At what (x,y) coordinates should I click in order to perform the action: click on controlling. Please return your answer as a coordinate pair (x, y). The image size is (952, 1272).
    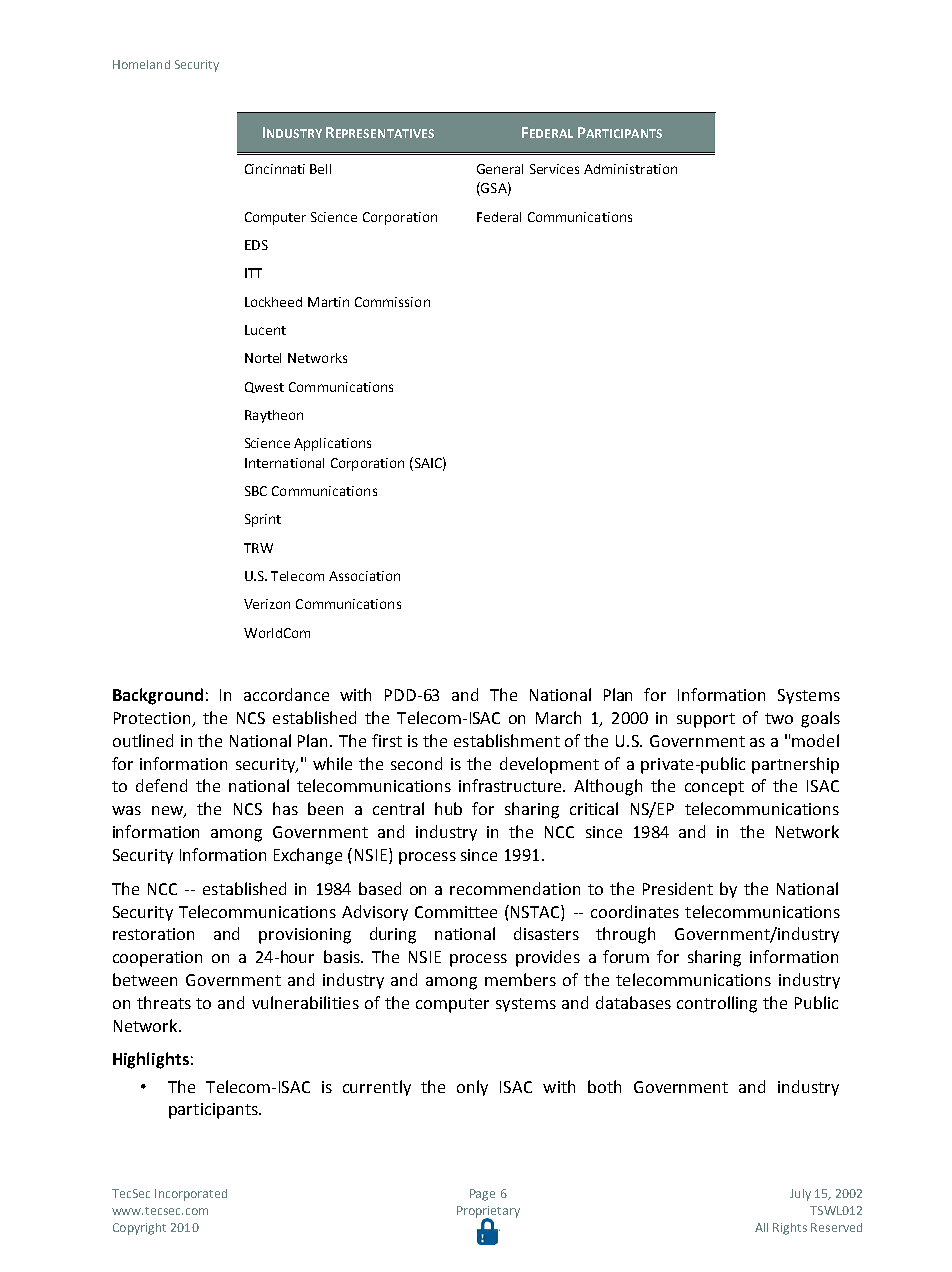
    Looking at the image, I should click on (717, 1004).
